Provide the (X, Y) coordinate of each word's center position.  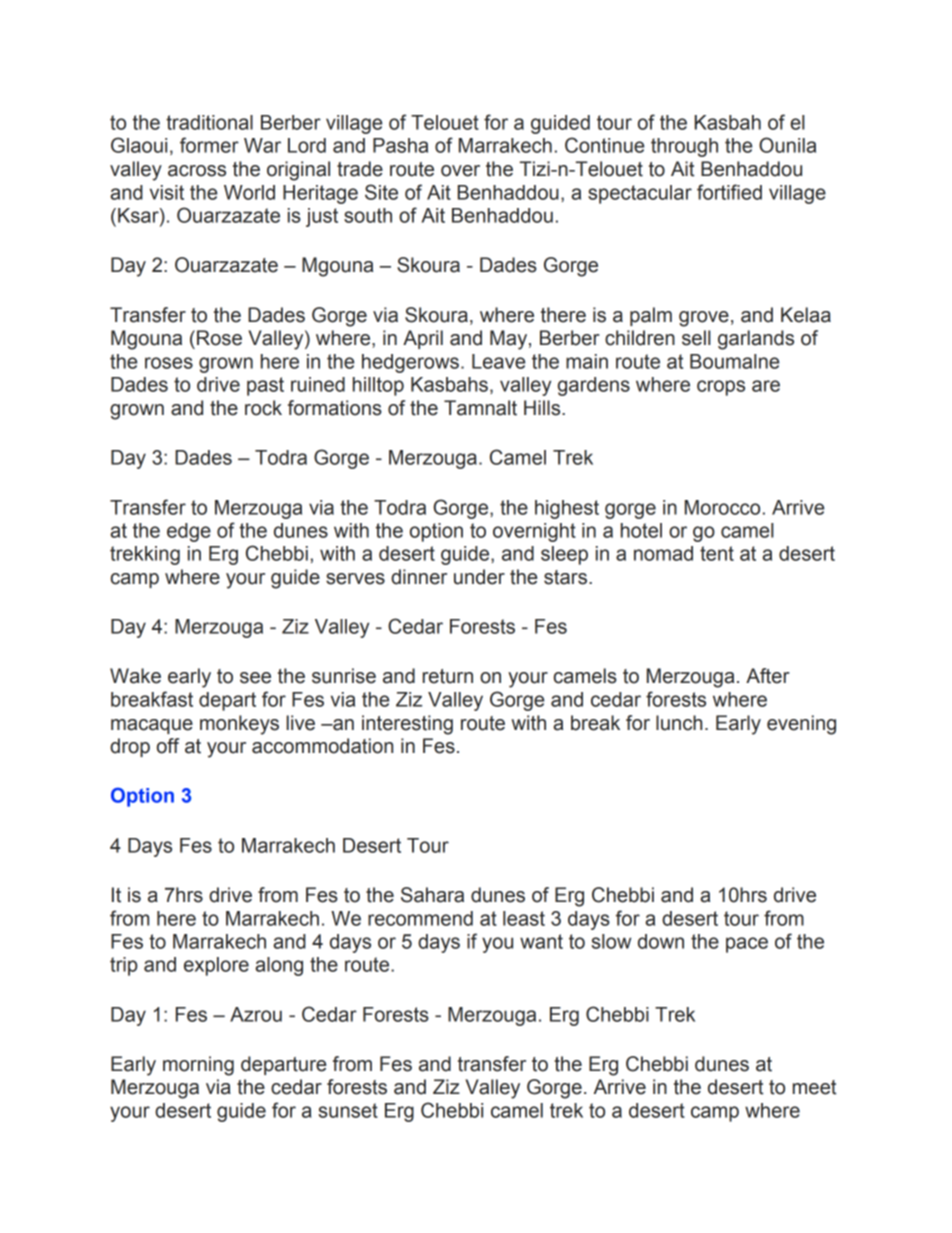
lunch (679, 723)
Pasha (400, 145)
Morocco (722, 507)
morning (198, 1066)
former (209, 145)
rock (263, 408)
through (684, 147)
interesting (407, 725)
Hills (543, 408)
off (168, 746)
